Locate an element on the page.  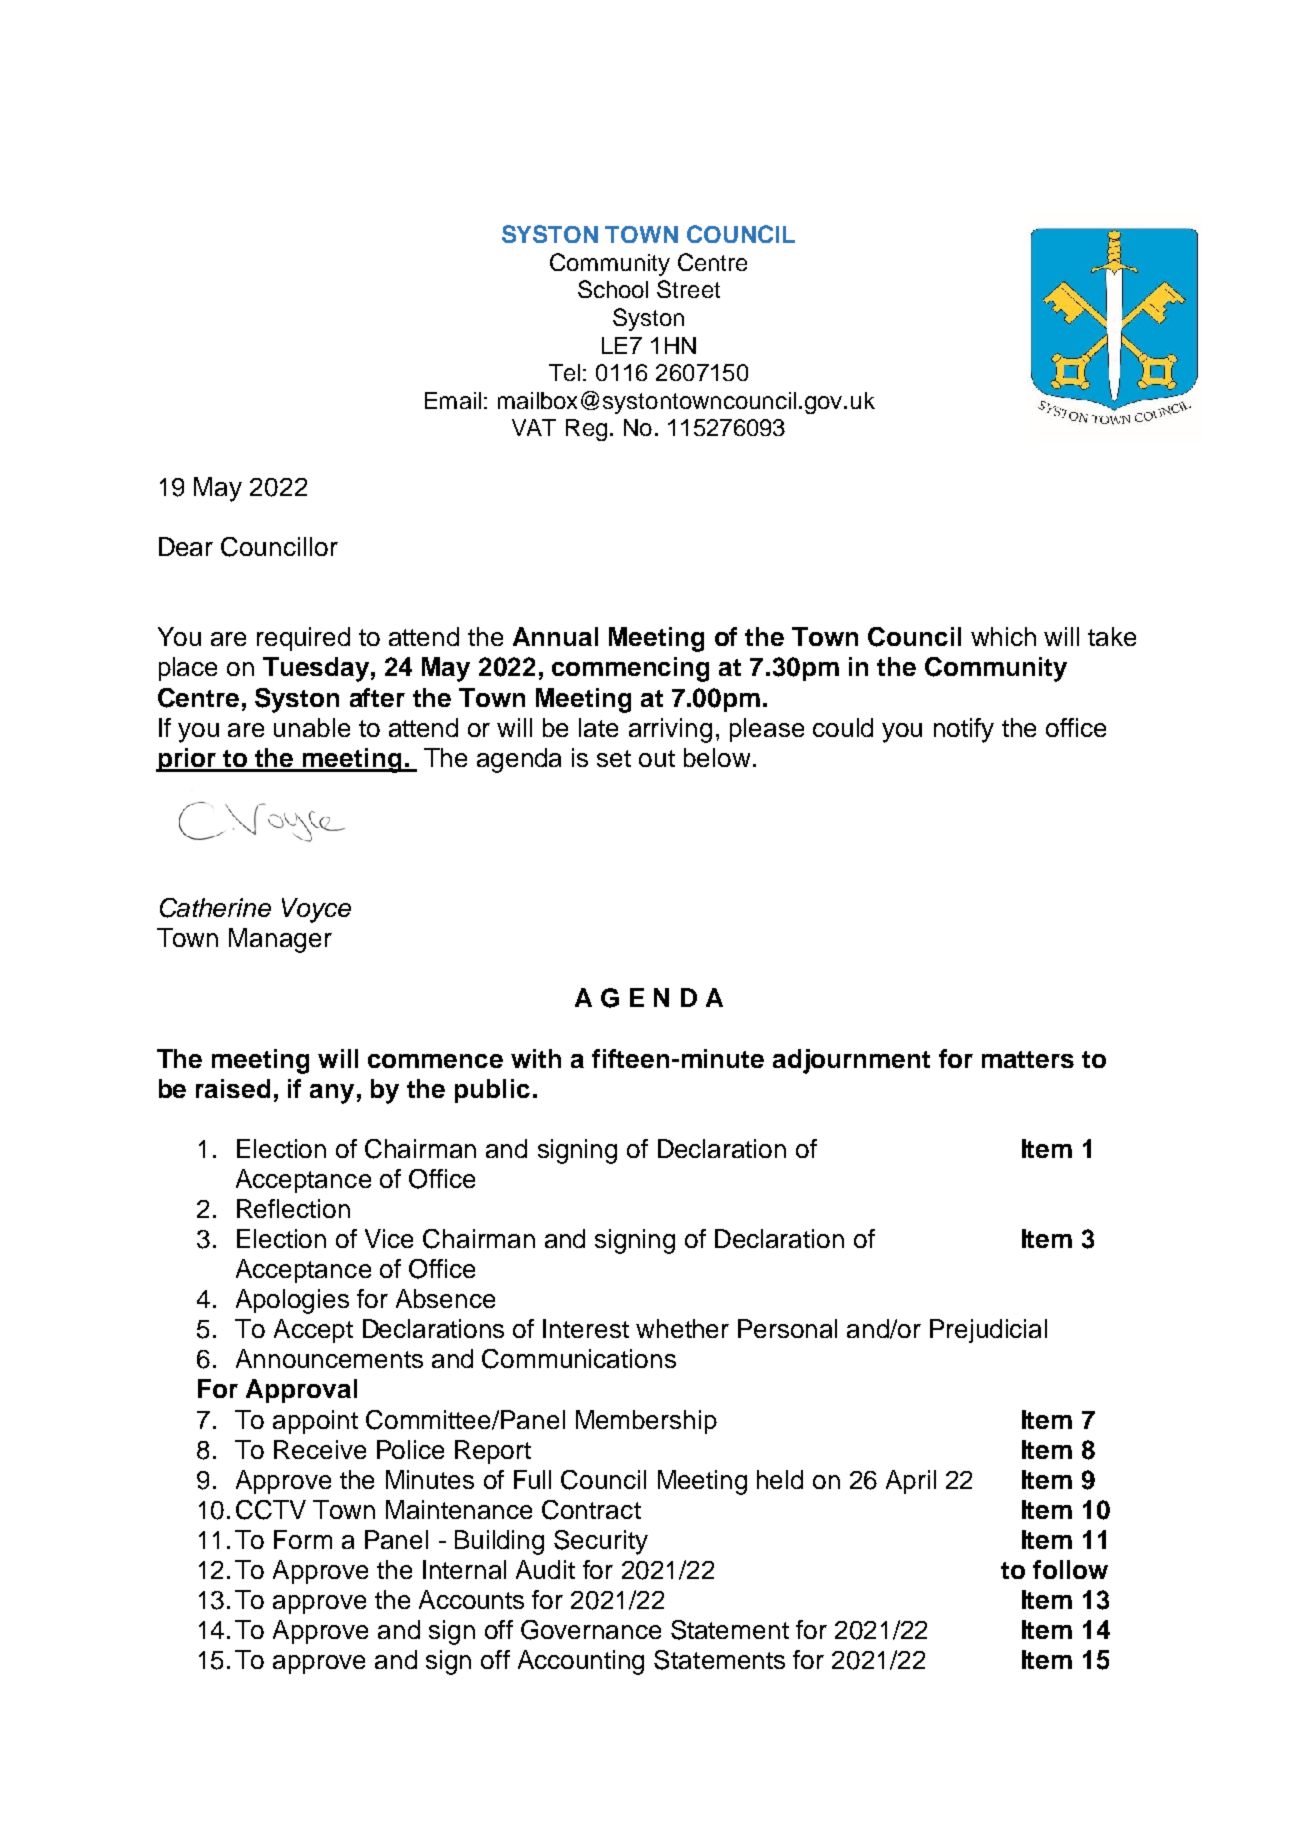
School is located at coordinates (613, 289).
